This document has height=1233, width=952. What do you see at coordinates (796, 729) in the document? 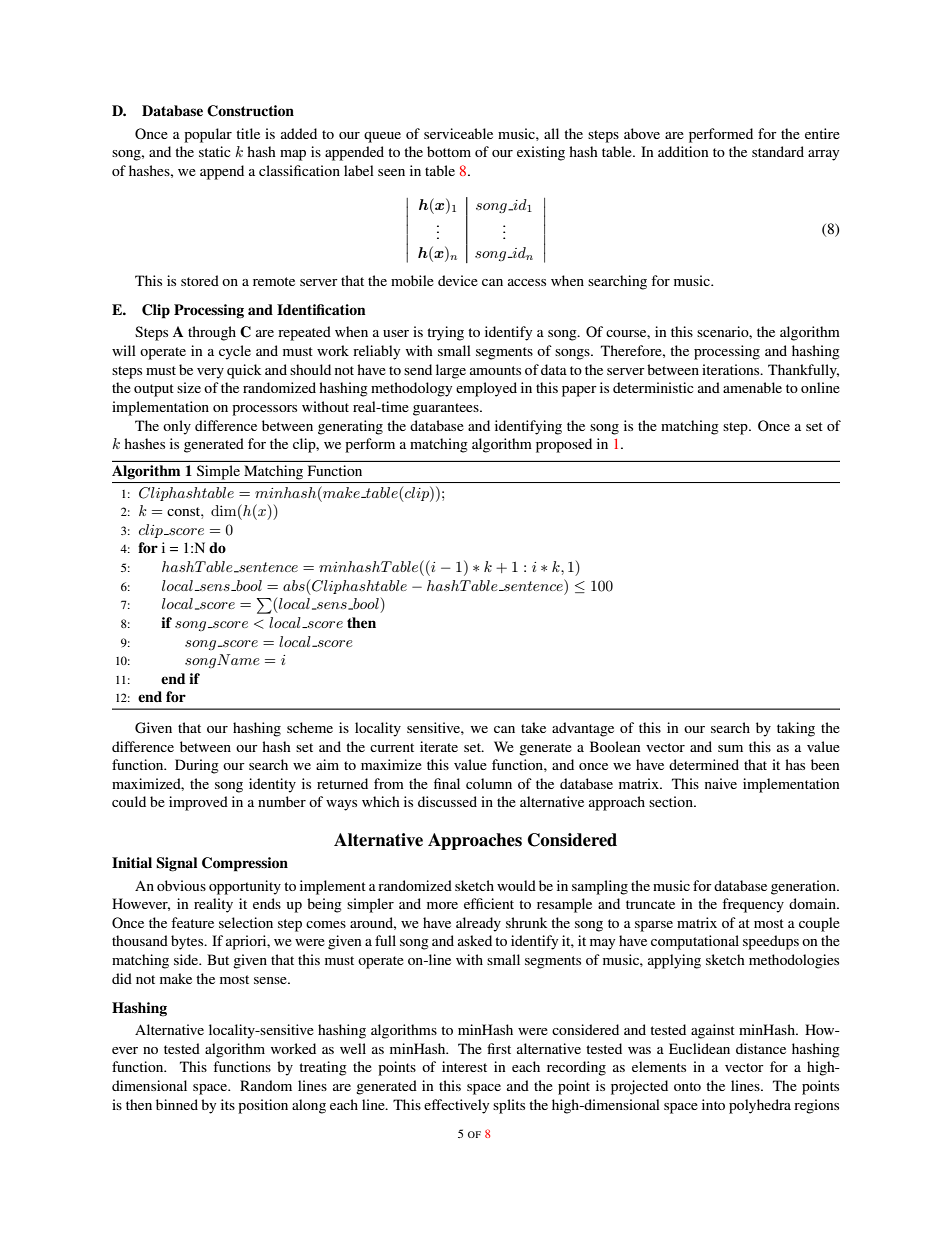
I see `taking` at bounding box center [796, 729].
